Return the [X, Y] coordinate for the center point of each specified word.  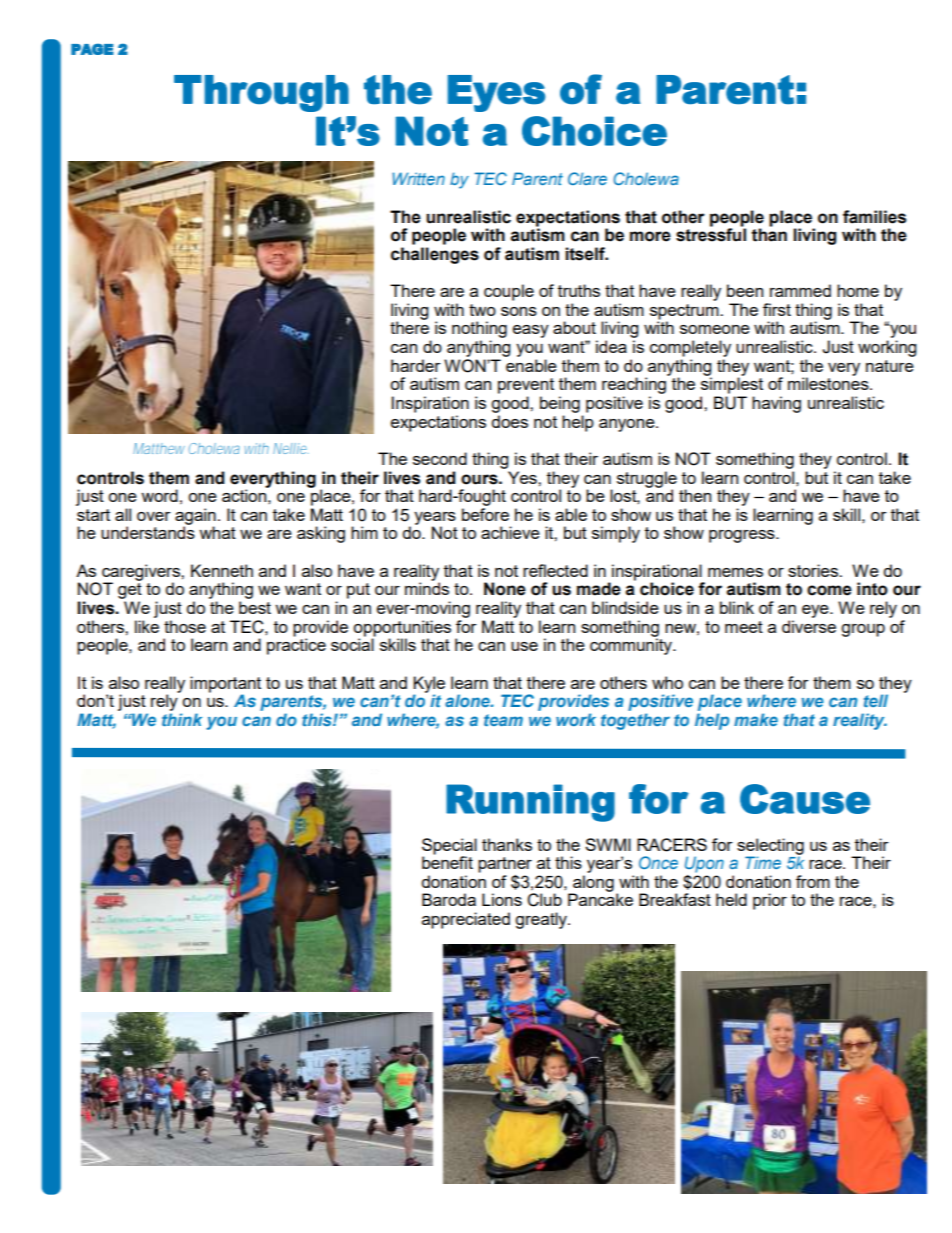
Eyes [496, 93]
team [503, 720]
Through [261, 93]
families [874, 217]
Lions [502, 899]
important [225, 684]
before [485, 514]
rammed [800, 290]
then [695, 495]
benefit [447, 861]
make [756, 719]
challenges [435, 255]
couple [509, 292]
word [159, 495]
